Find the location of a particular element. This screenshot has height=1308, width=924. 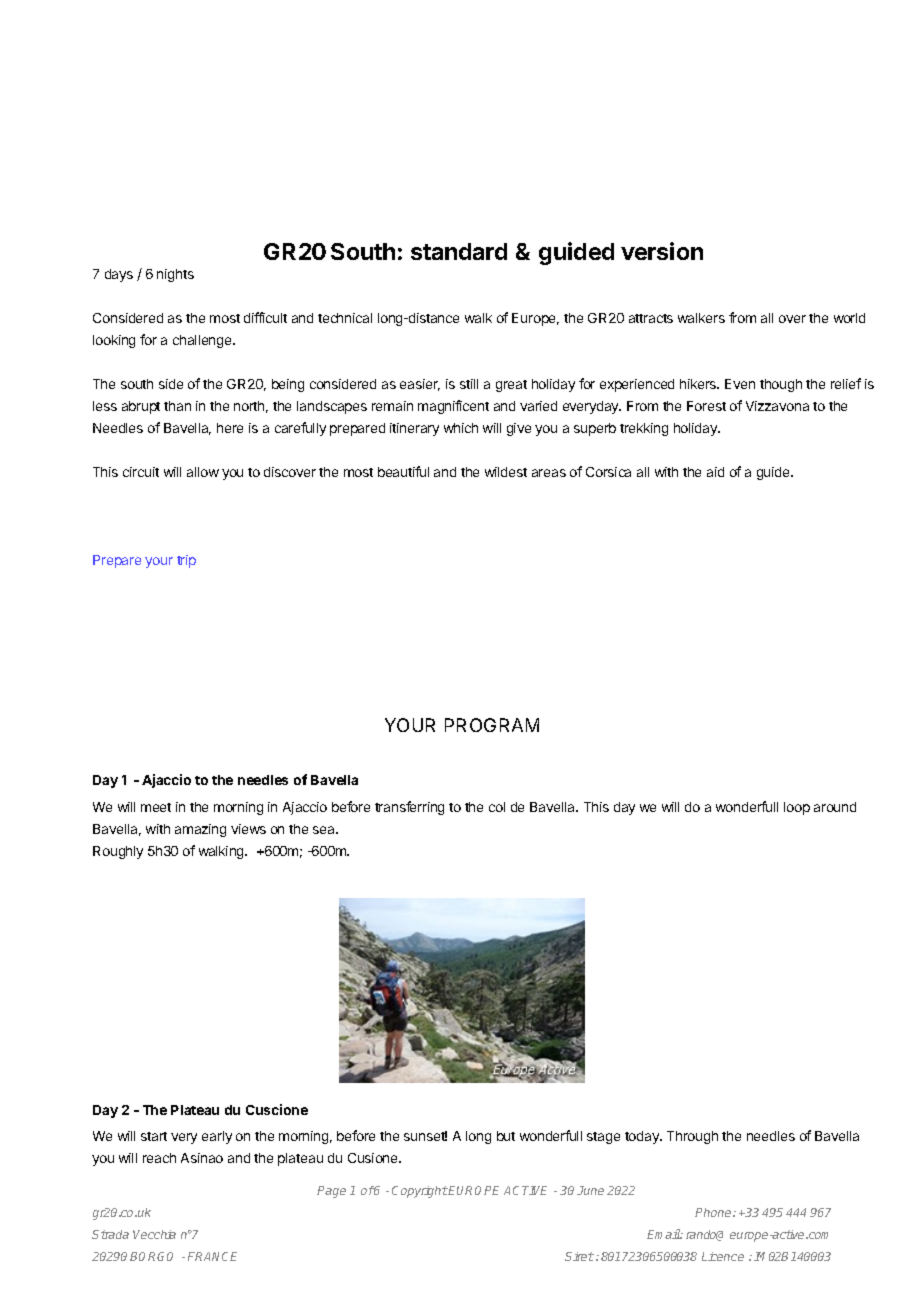

meet is located at coordinates (156, 807).
